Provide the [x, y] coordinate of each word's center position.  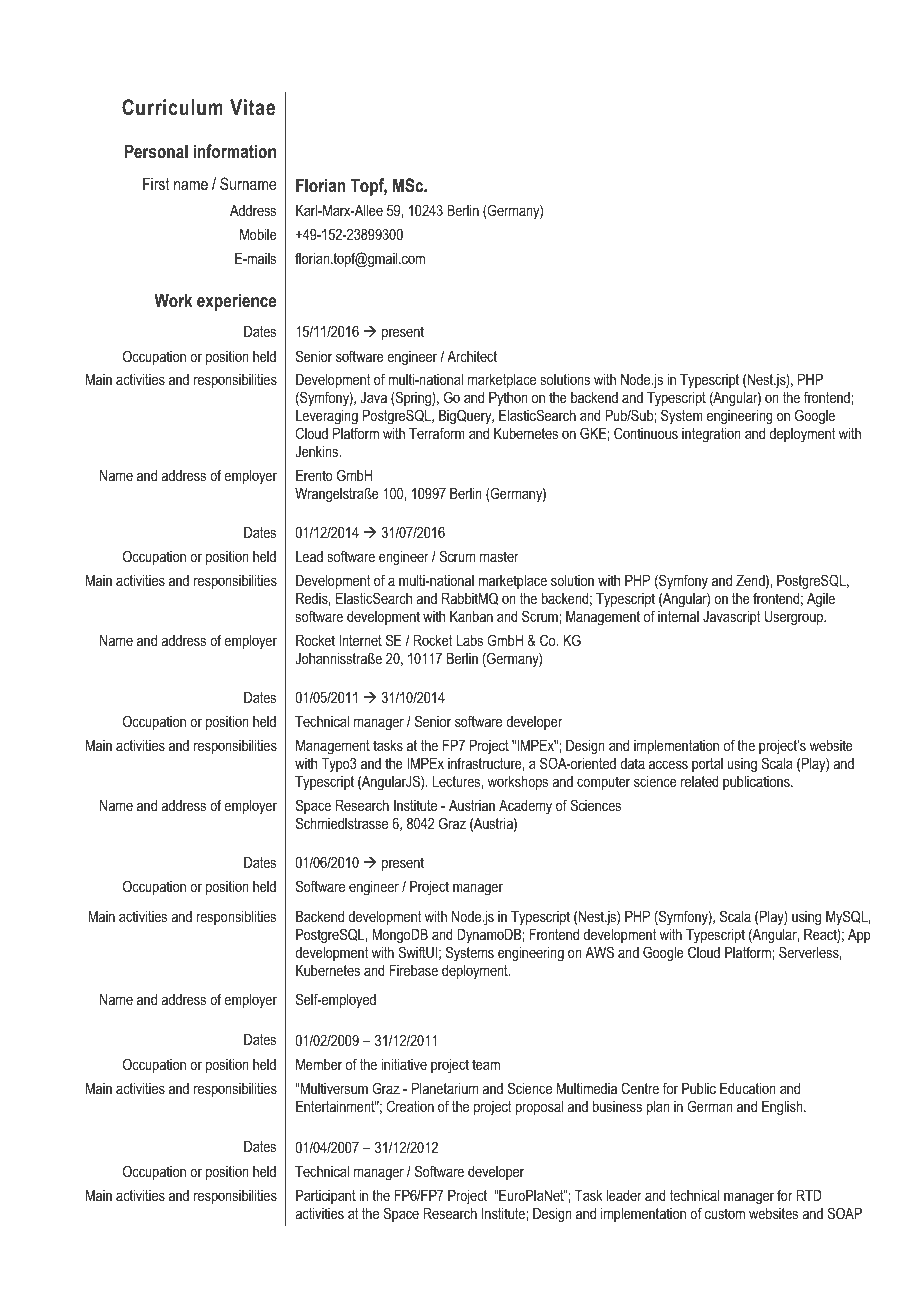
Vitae [252, 107]
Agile [821, 600]
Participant [326, 1196]
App [859, 936]
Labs [470, 640]
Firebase [414, 970]
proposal [539, 1108]
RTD [809, 1195]
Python [508, 400]
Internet [360, 640]
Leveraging [327, 417]
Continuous [646, 433]
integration [711, 435]
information [235, 151]
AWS [599, 952]
